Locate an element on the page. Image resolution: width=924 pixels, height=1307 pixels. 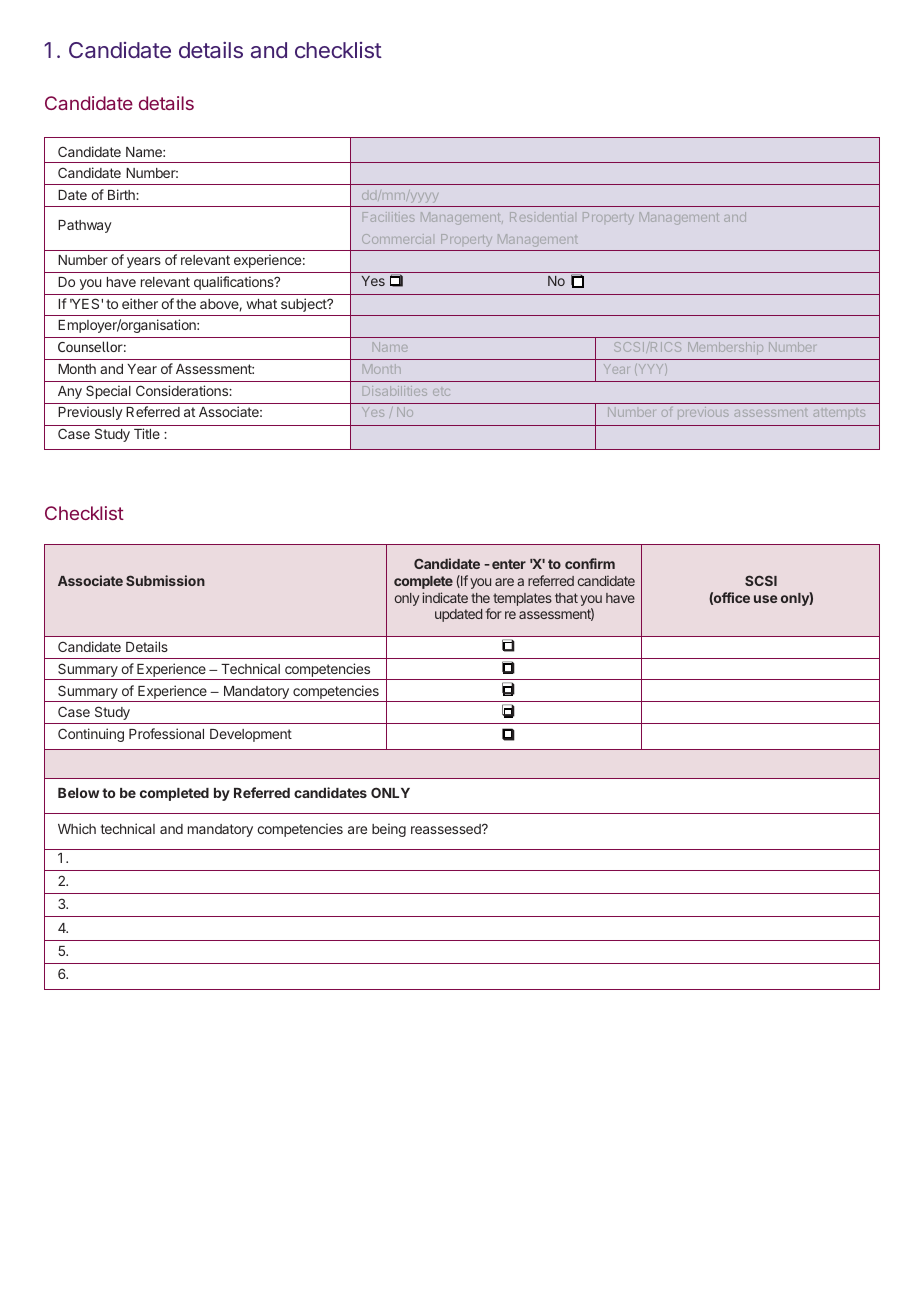
Facilities is located at coordinates (388, 217).
